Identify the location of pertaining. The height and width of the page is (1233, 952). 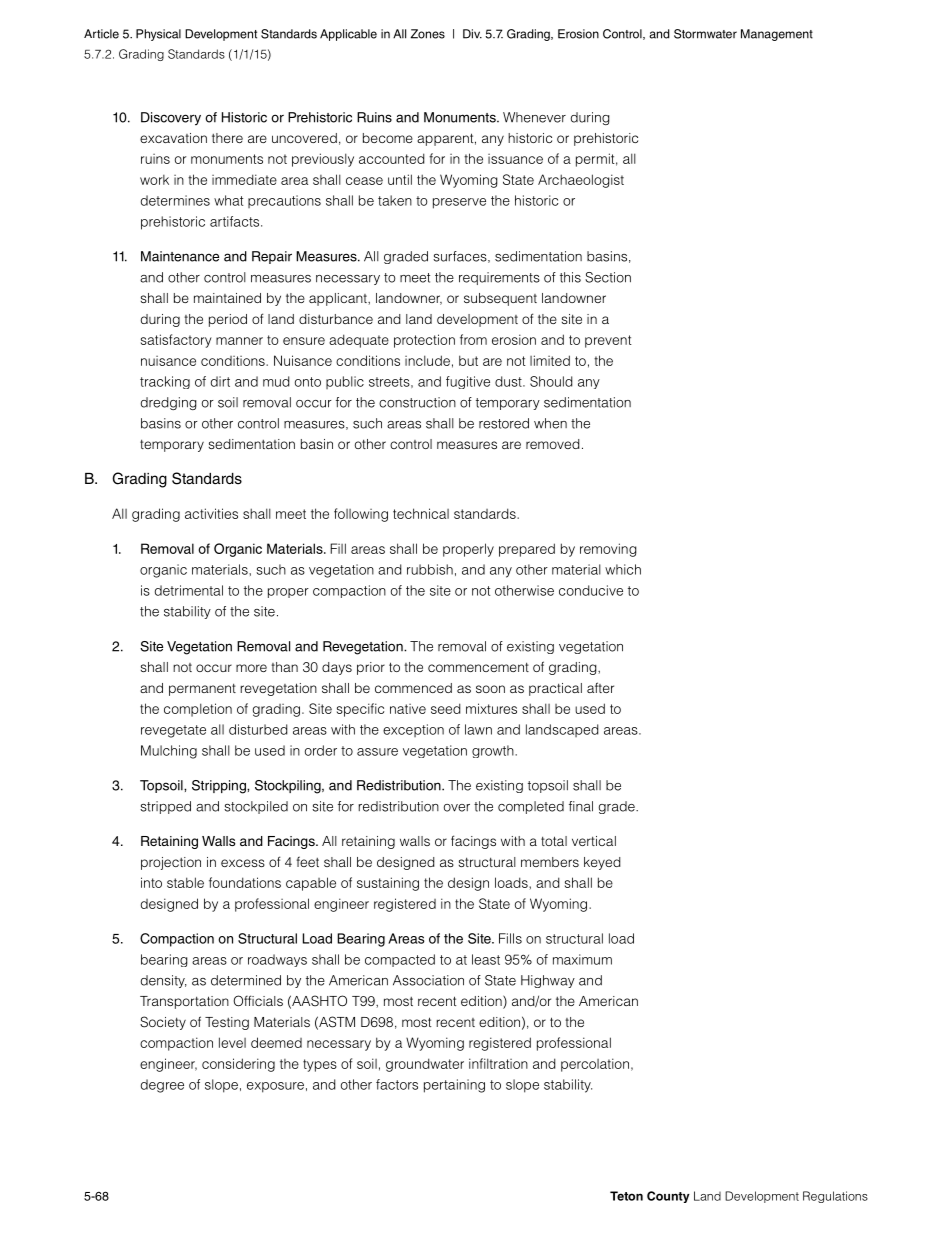
(454, 1086).
